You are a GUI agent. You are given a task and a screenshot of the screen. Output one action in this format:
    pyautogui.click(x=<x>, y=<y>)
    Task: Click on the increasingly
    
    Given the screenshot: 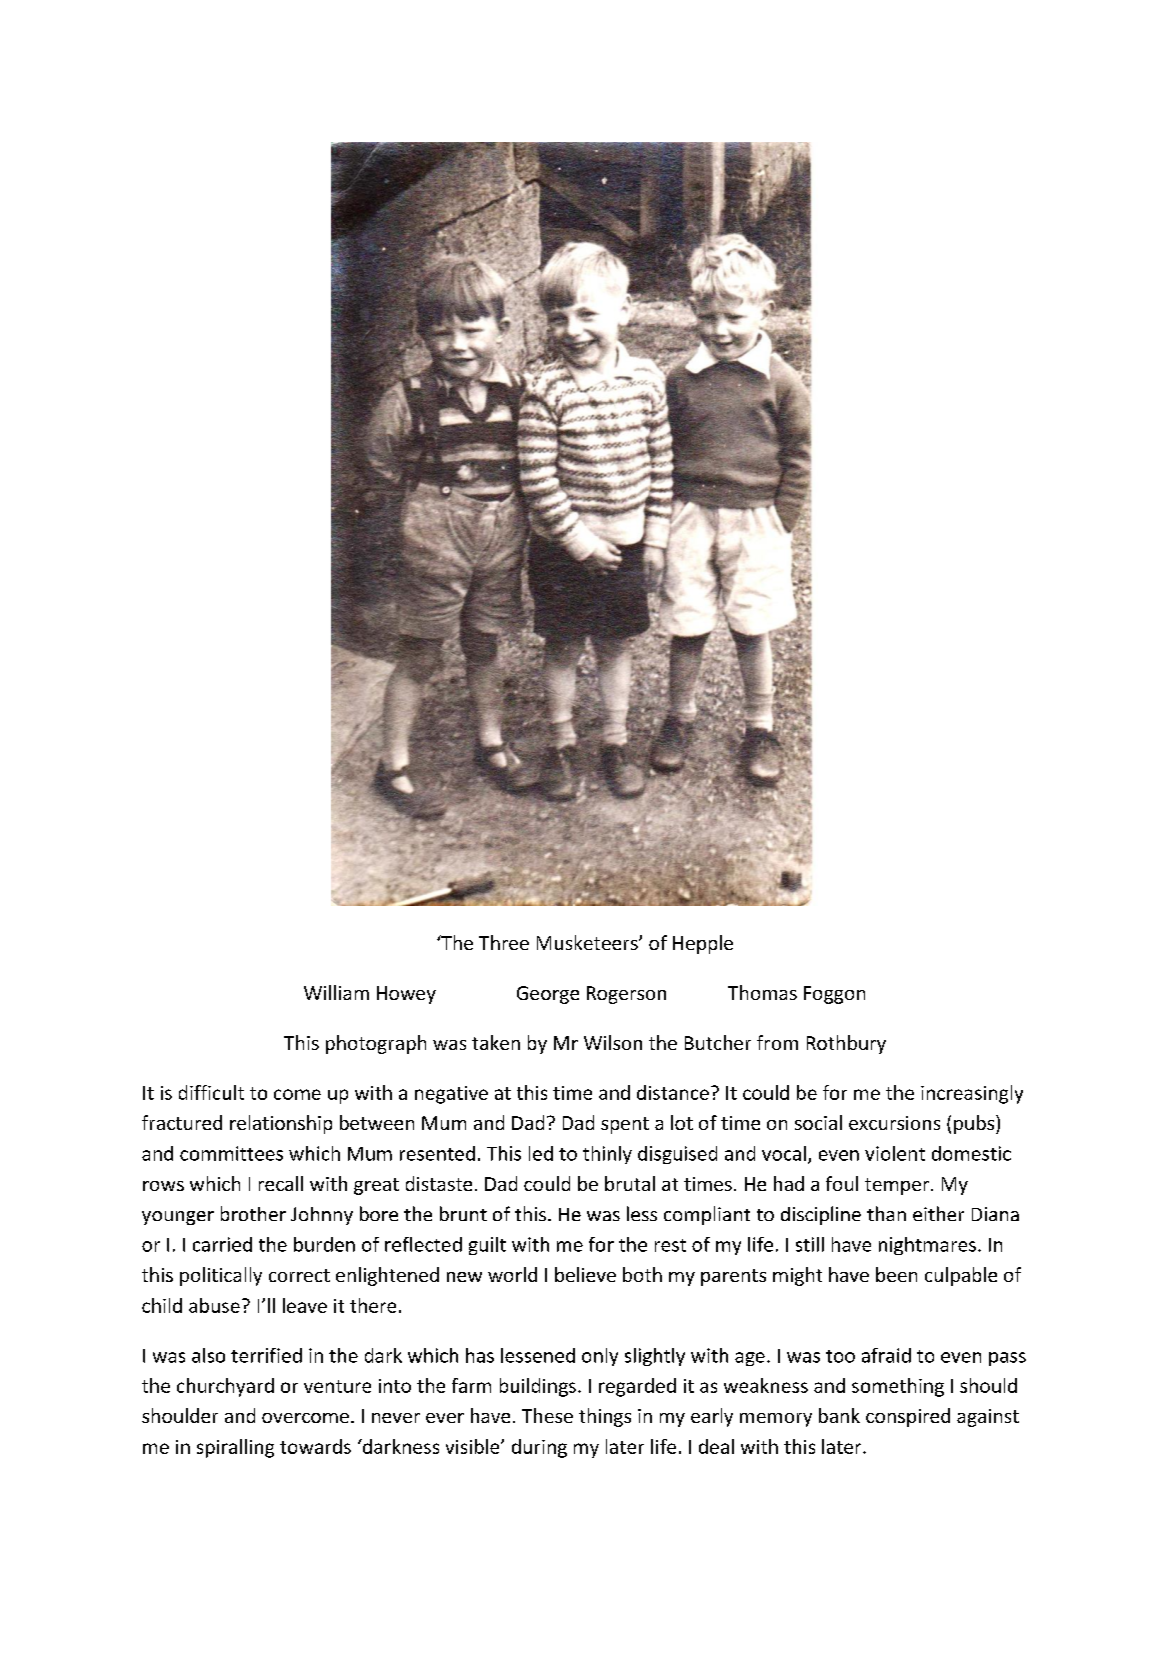 What is the action you would take?
    pyautogui.click(x=972, y=1094)
